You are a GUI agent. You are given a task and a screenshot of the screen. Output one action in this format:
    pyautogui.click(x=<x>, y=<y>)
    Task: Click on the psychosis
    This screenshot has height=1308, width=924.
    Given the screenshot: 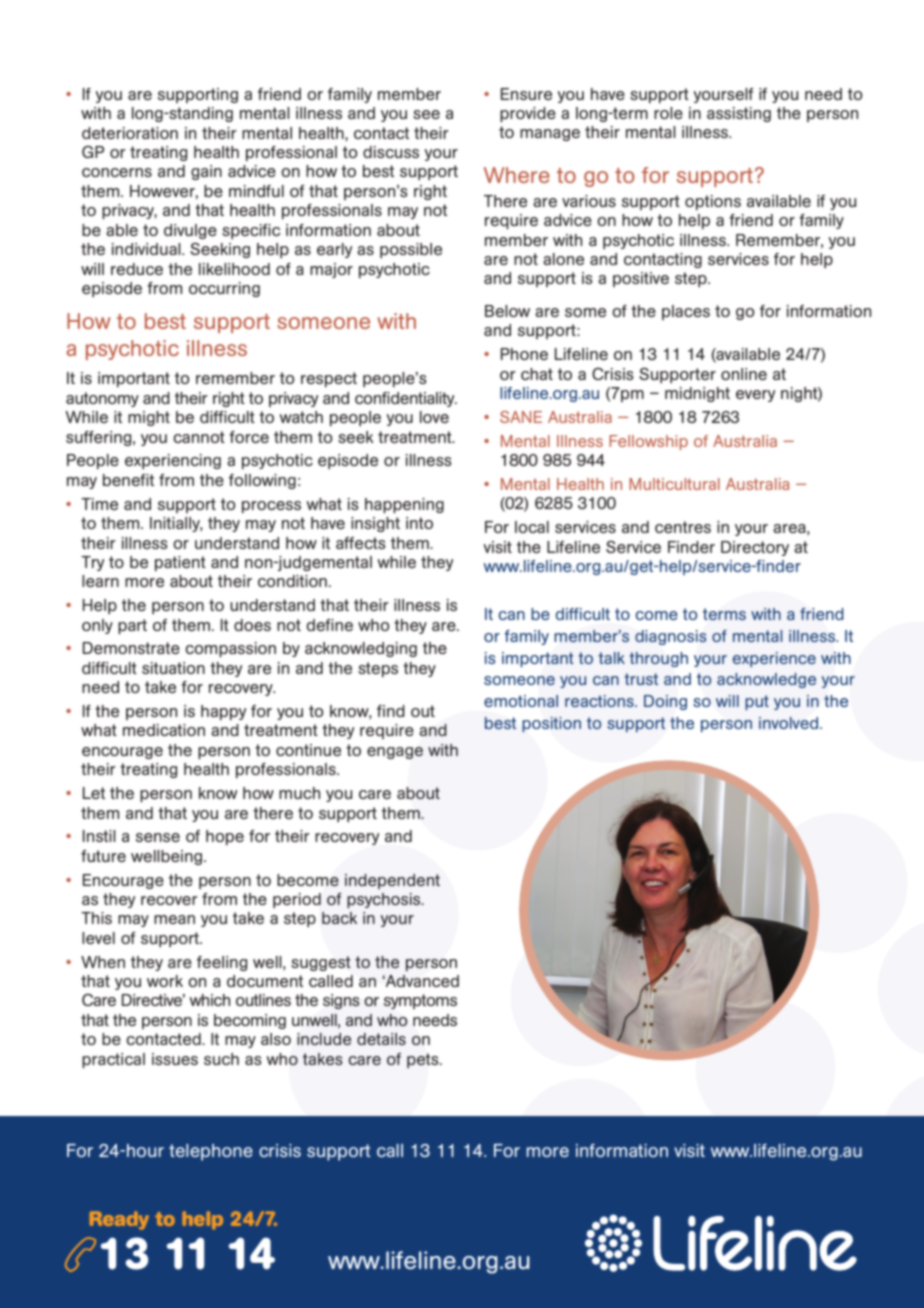 What is the action you would take?
    pyautogui.click(x=385, y=901)
